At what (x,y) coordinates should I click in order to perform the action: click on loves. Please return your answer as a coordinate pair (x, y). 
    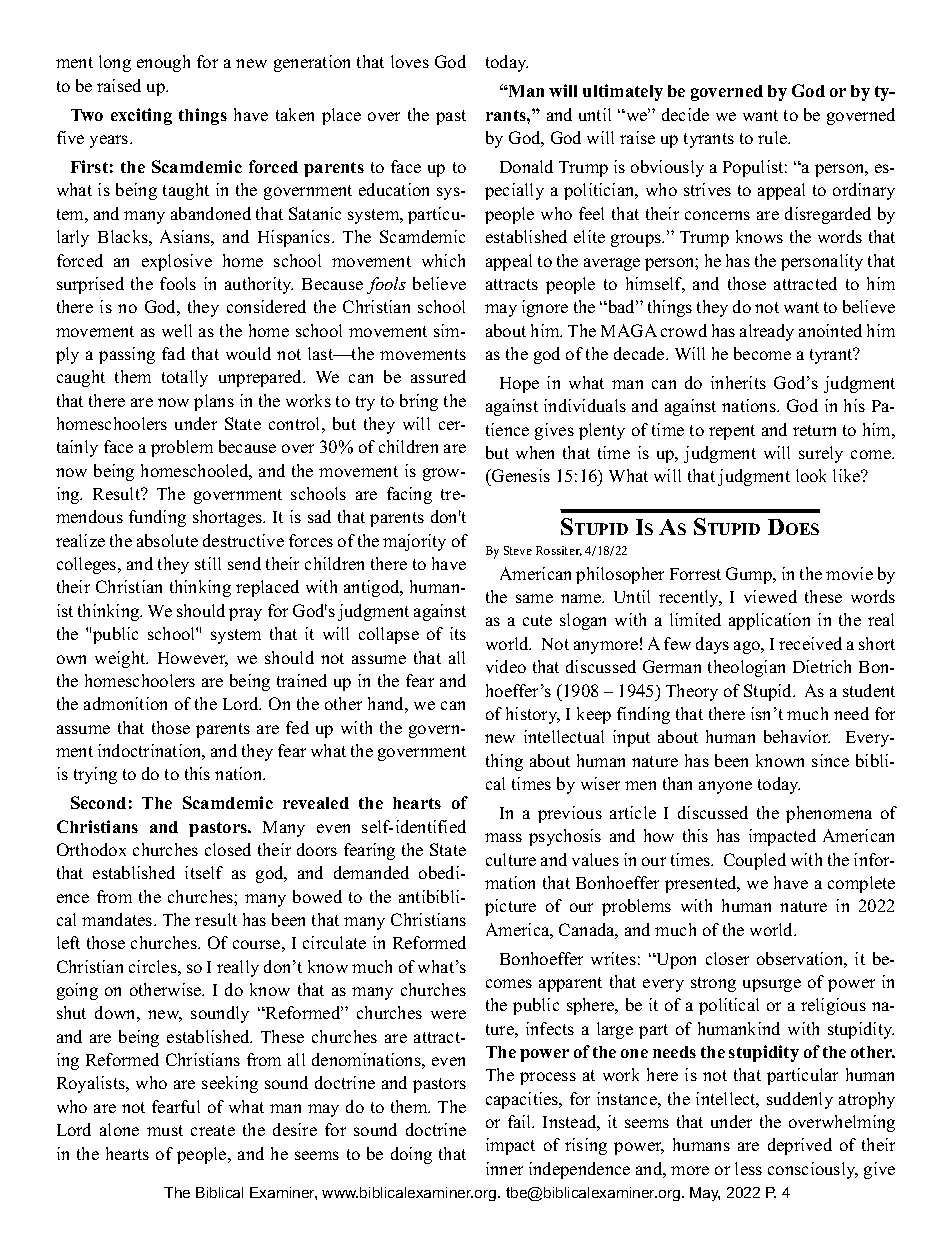
    Looking at the image, I should click on (410, 61).
